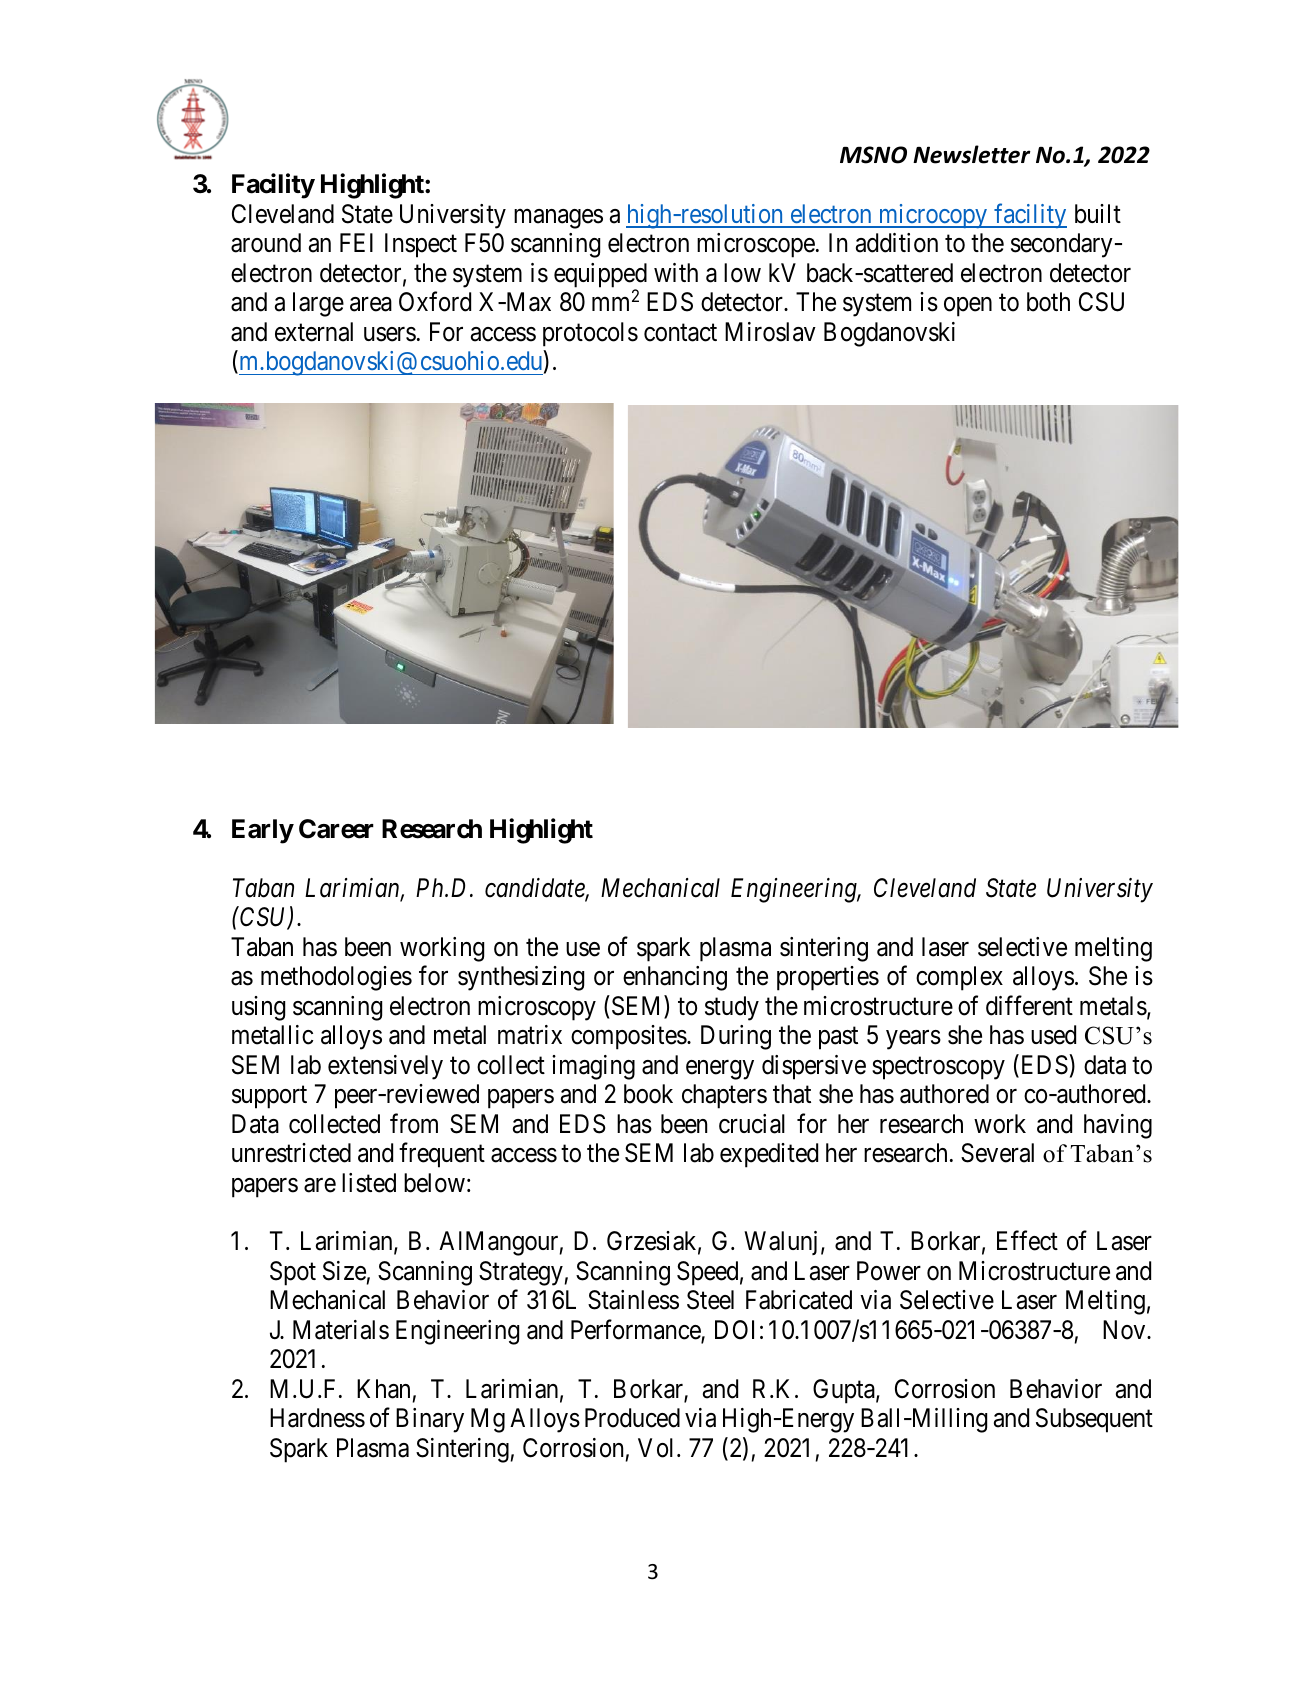 The width and height of the image is (1306, 1691). Describe the element at coordinates (356, 242) in the image. I see `FEI` at that location.
